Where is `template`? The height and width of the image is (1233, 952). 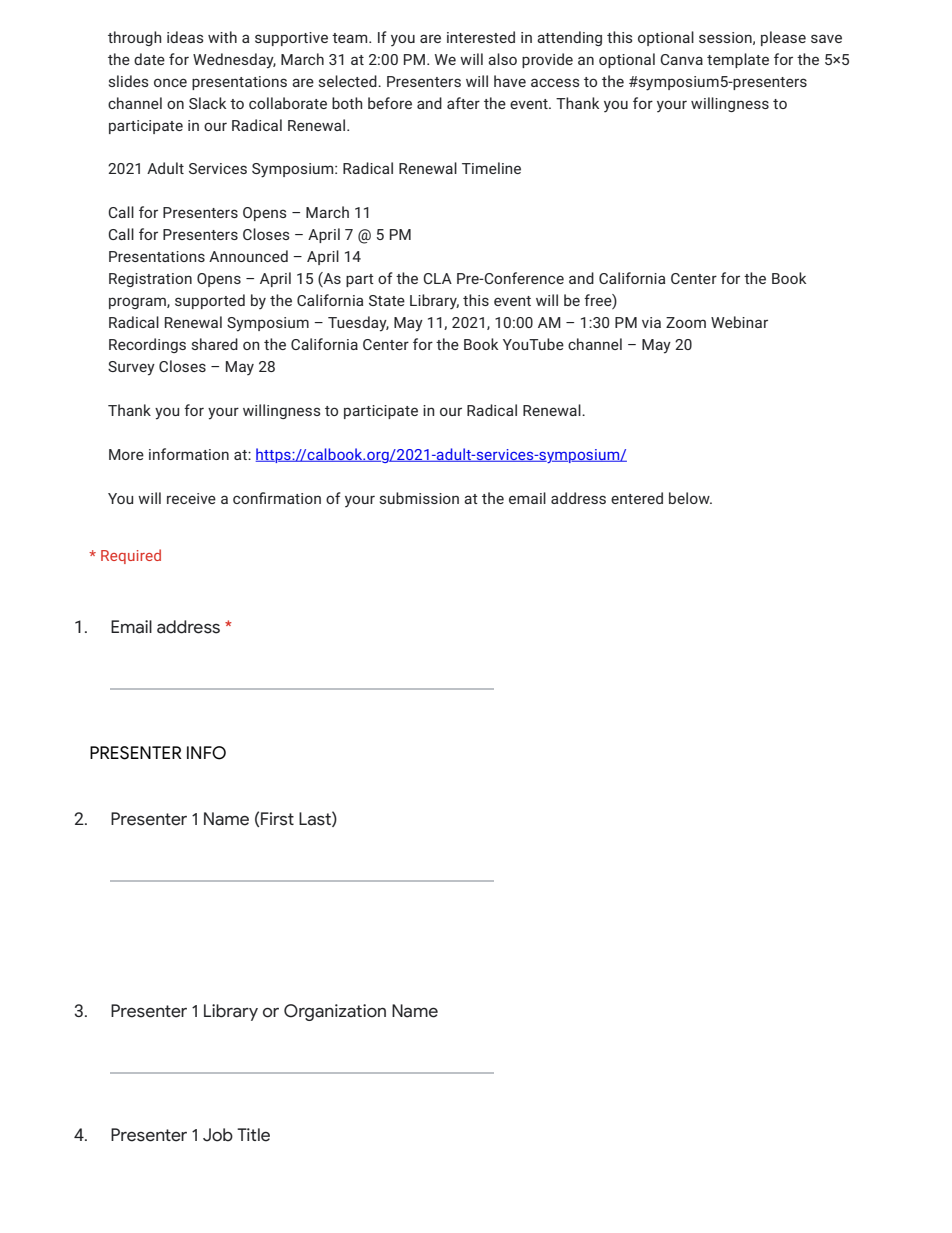 template is located at coordinates (738, 60).
